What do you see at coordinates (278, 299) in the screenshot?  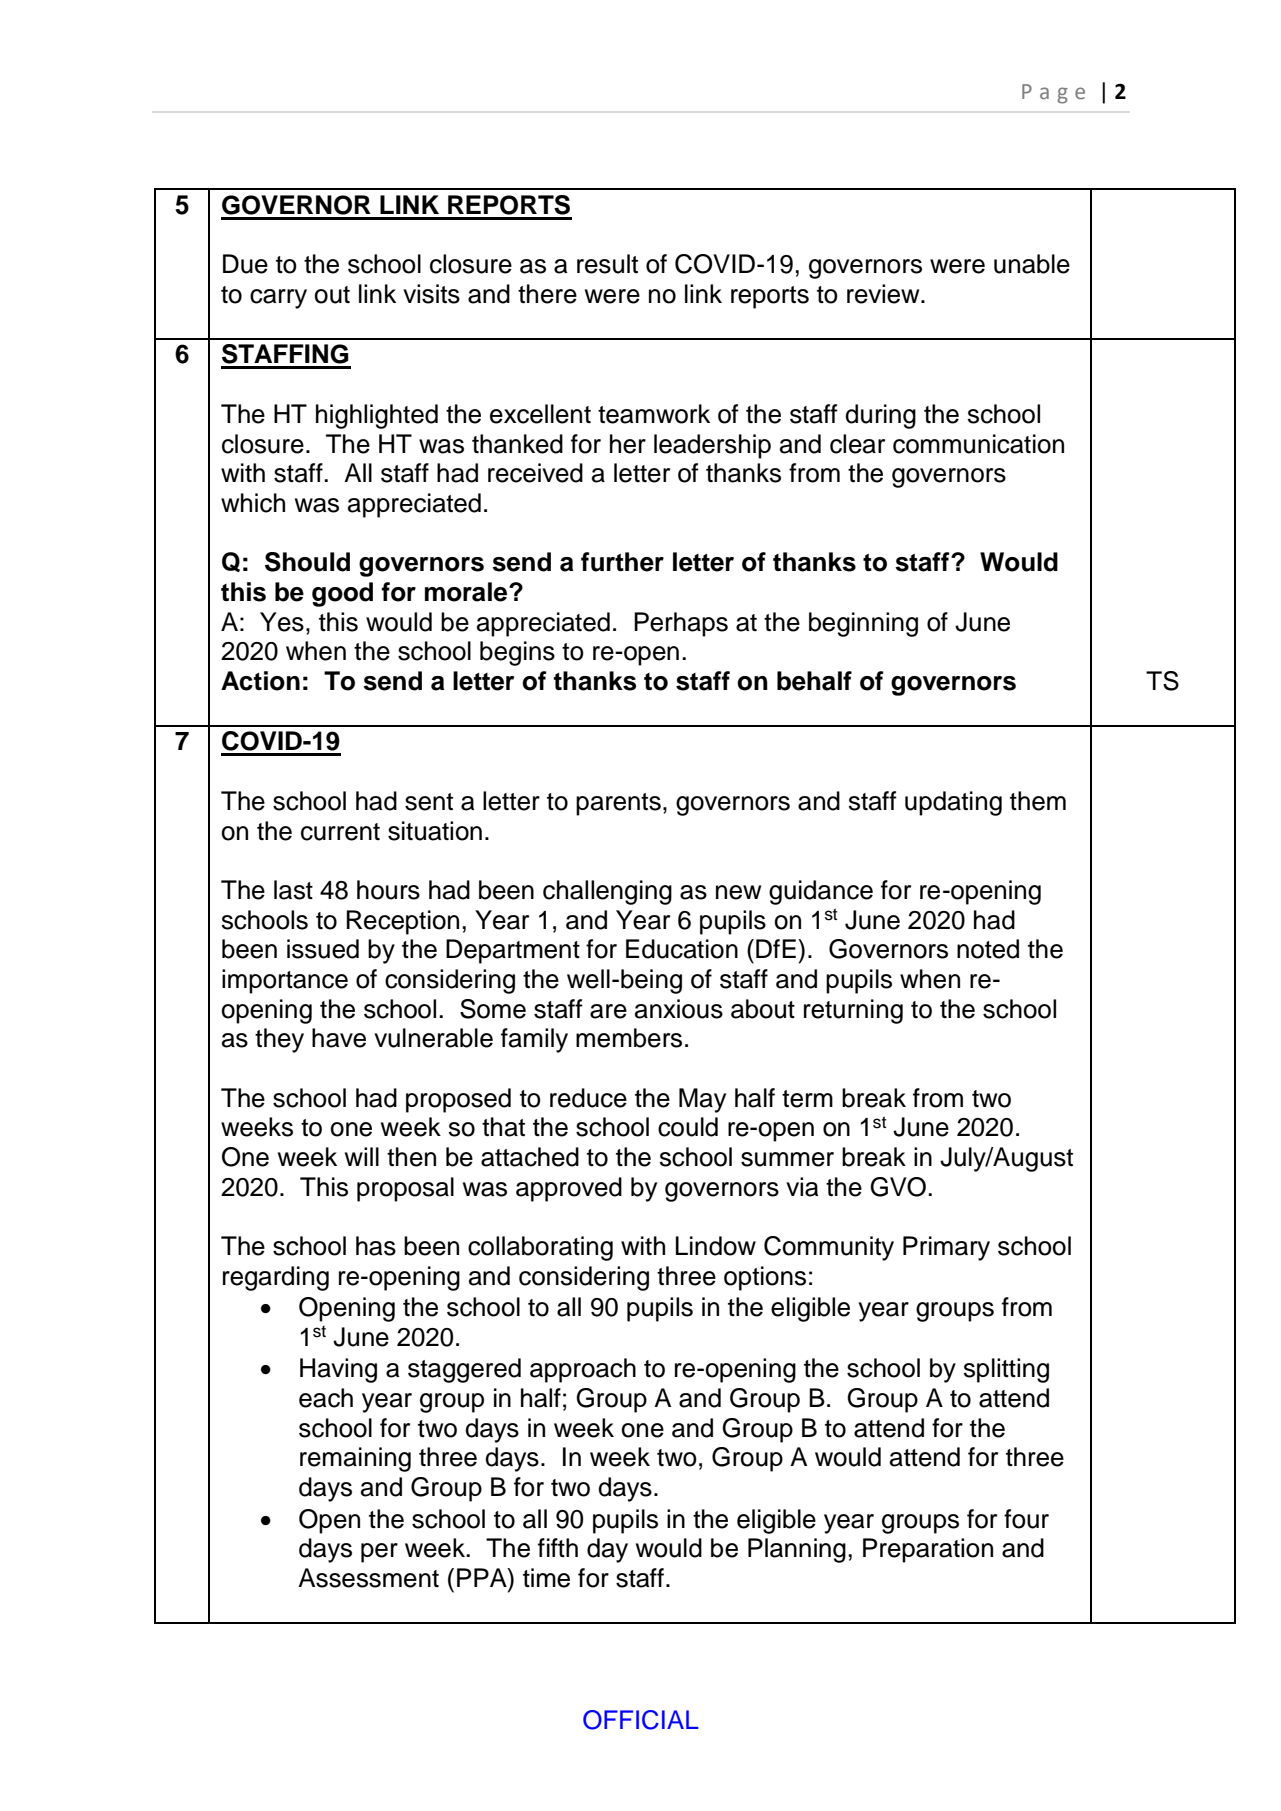 I see `carry` at bounding box center [278, 299].
